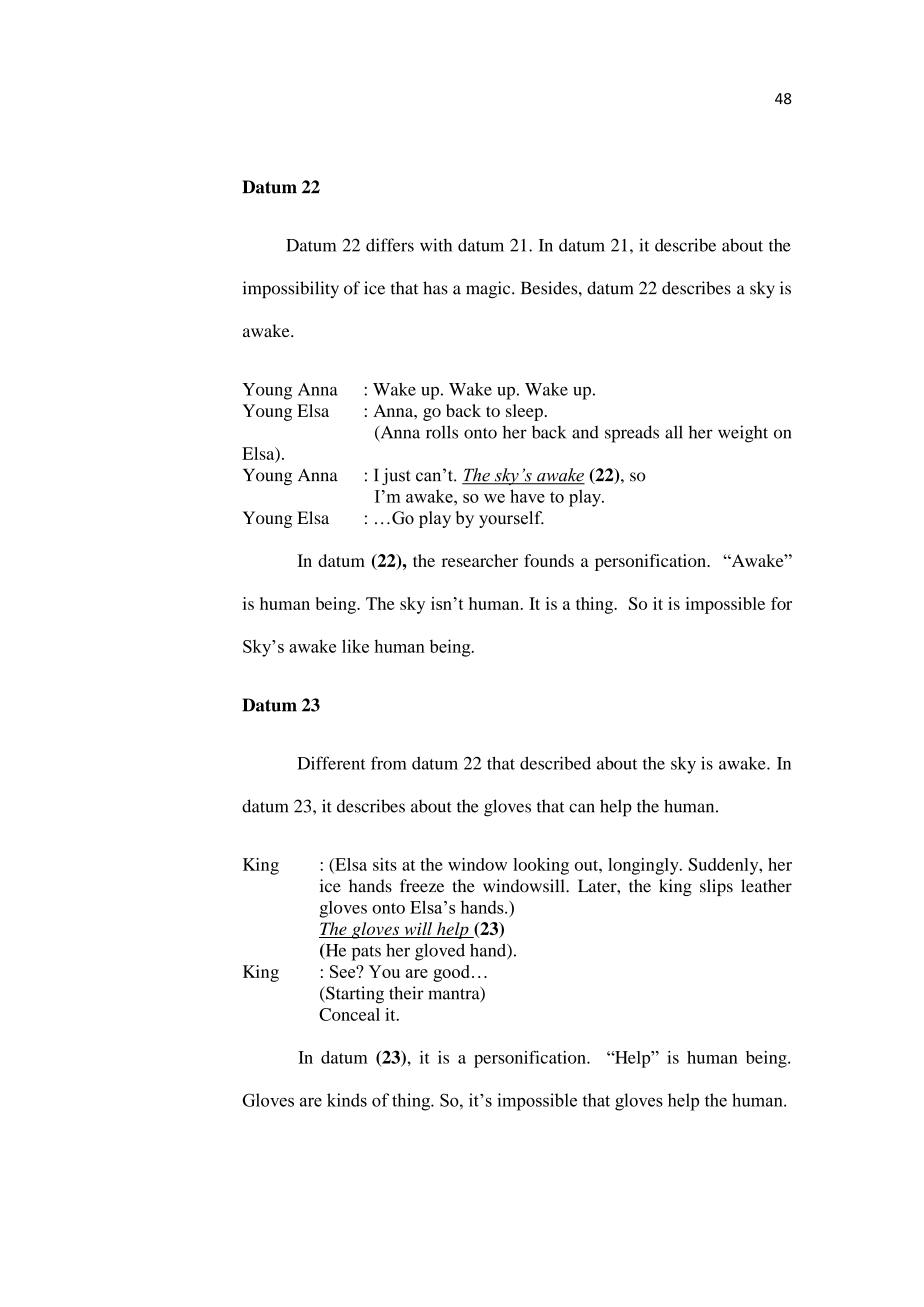  What do you see at coordinates (390, 245) in the screenshot?
I see `differs` at bounding box center [390, 245].
